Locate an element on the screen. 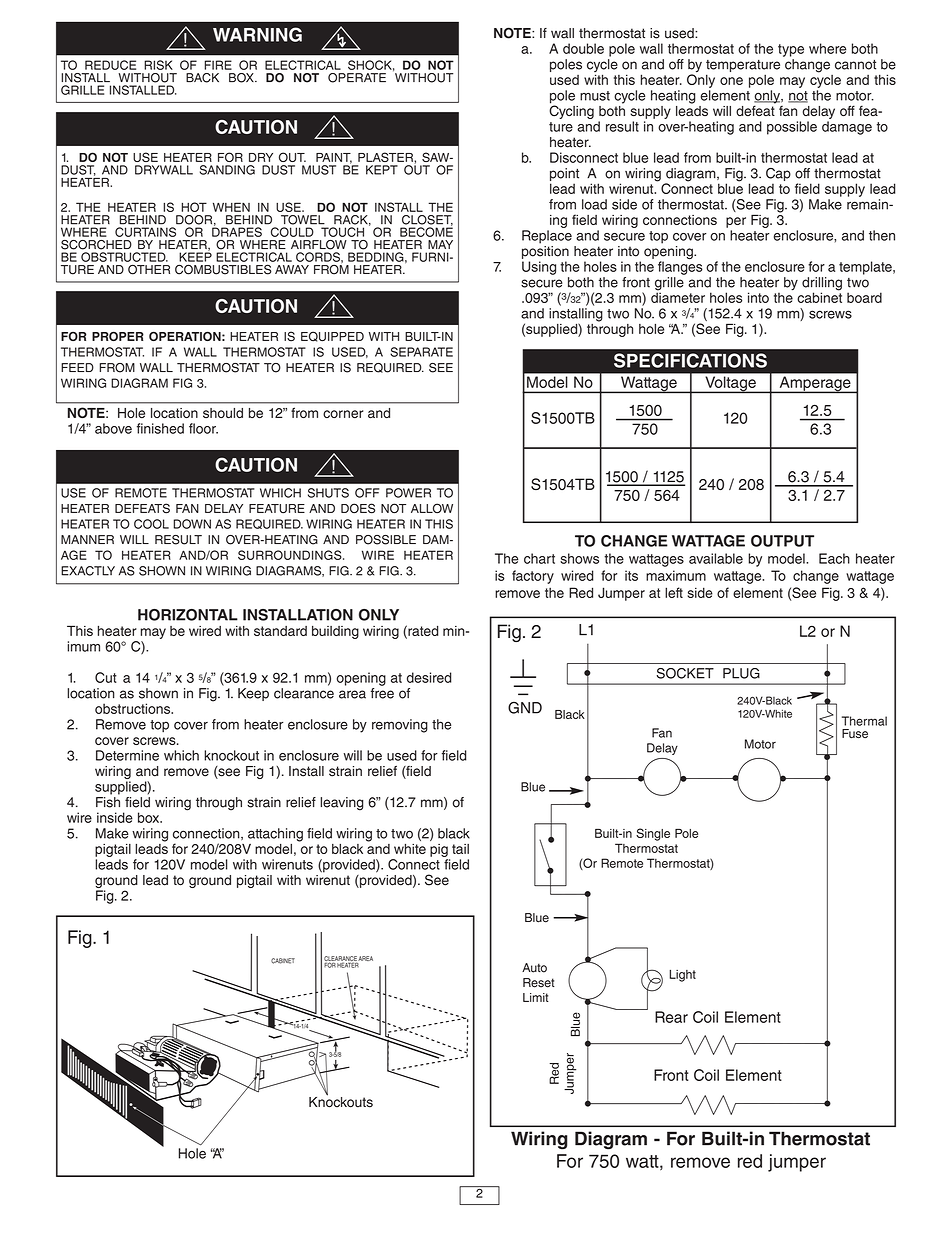  desired is located at coordinates (429, 677).
